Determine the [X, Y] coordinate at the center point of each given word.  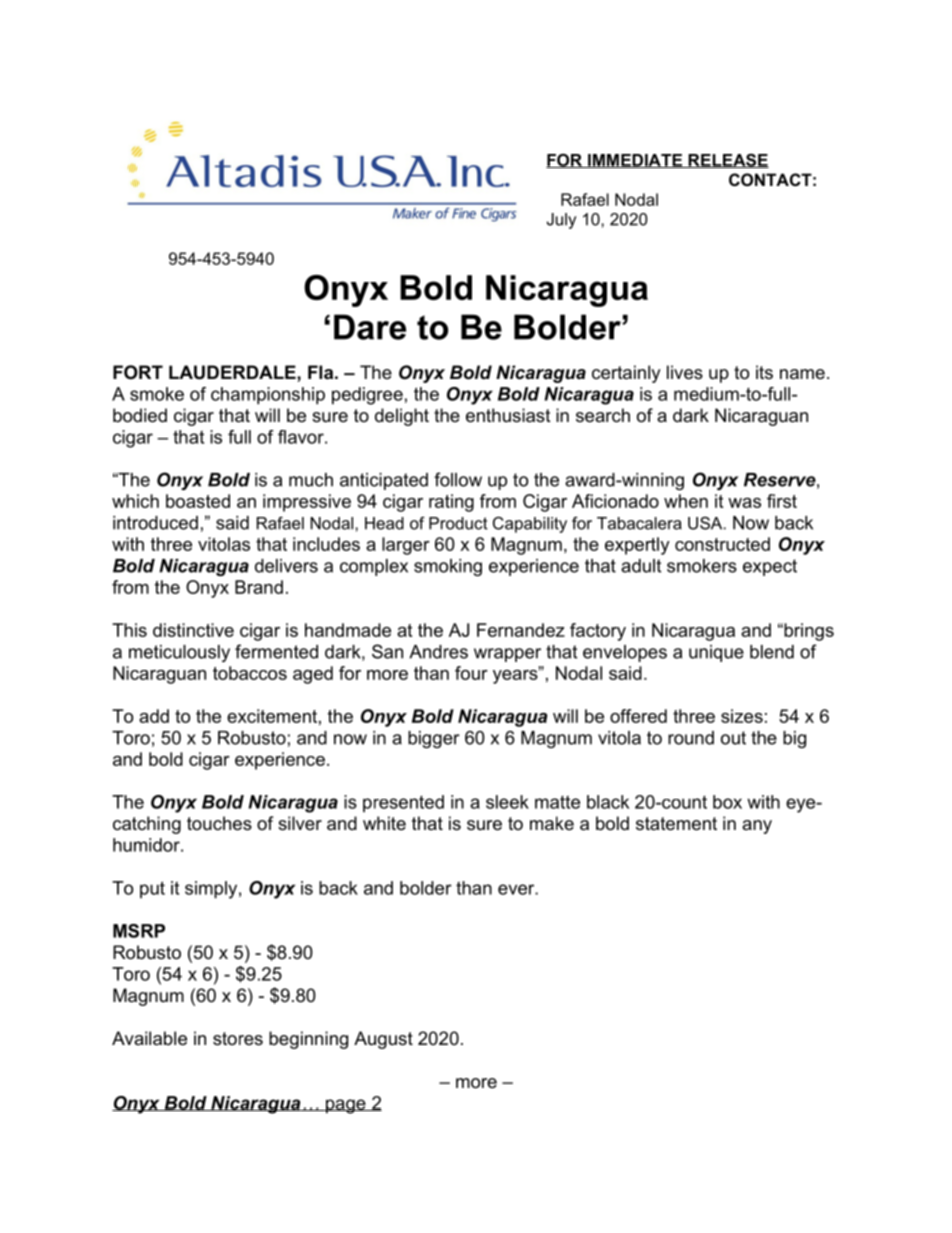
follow [458, 479]
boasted [198, 501]
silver [300, 823]
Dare [370, 327]
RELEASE [727, 161]
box [727, 802]
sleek [507, 802]
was [744, 503]
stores [238, 1039]
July [561, 221]
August [383, 1040]
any [757, 827]
